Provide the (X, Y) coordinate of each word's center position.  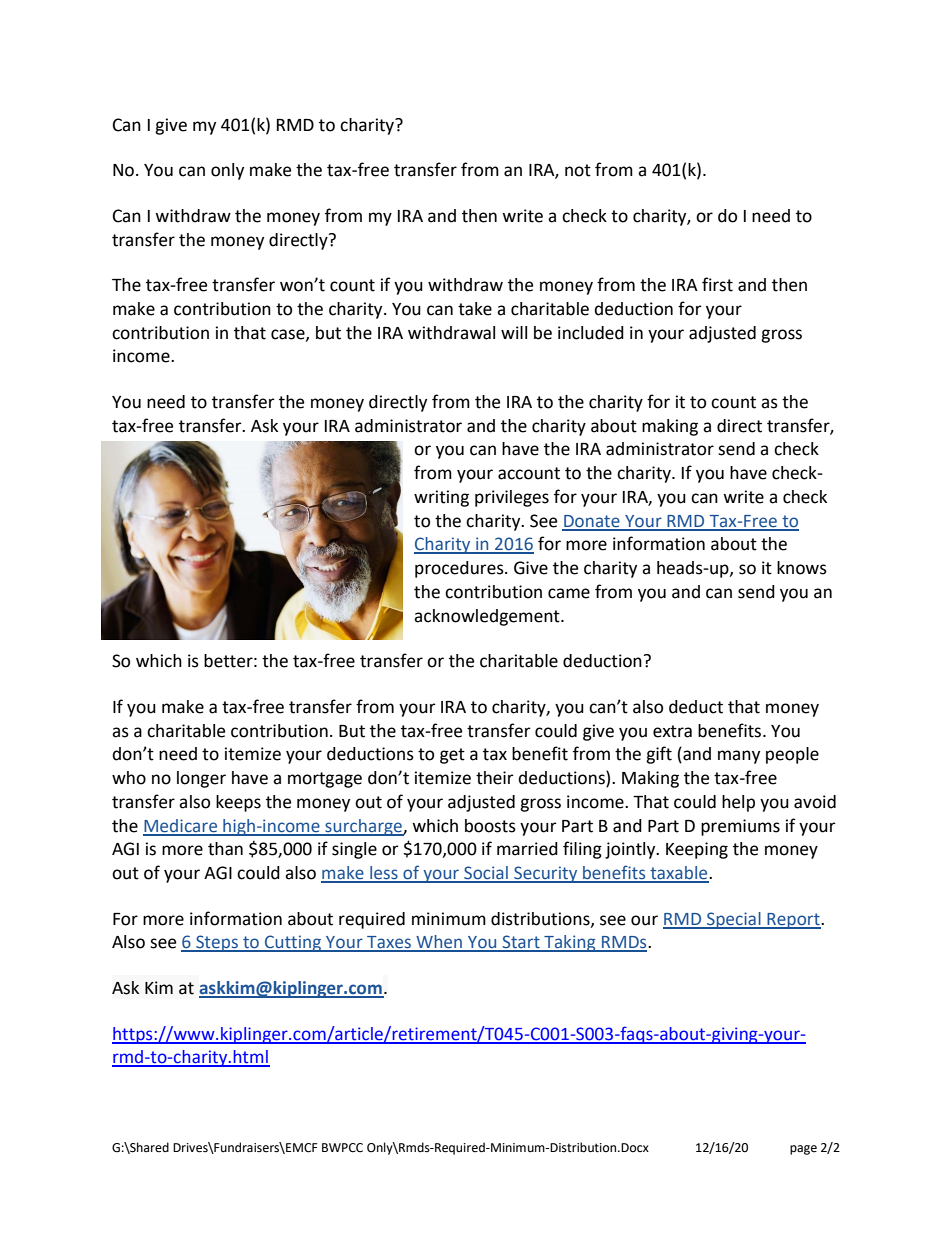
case (289, 335)
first (717, 284)
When (439, 943)
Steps (217, 943)
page (803, 1150)
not (578, 170)
